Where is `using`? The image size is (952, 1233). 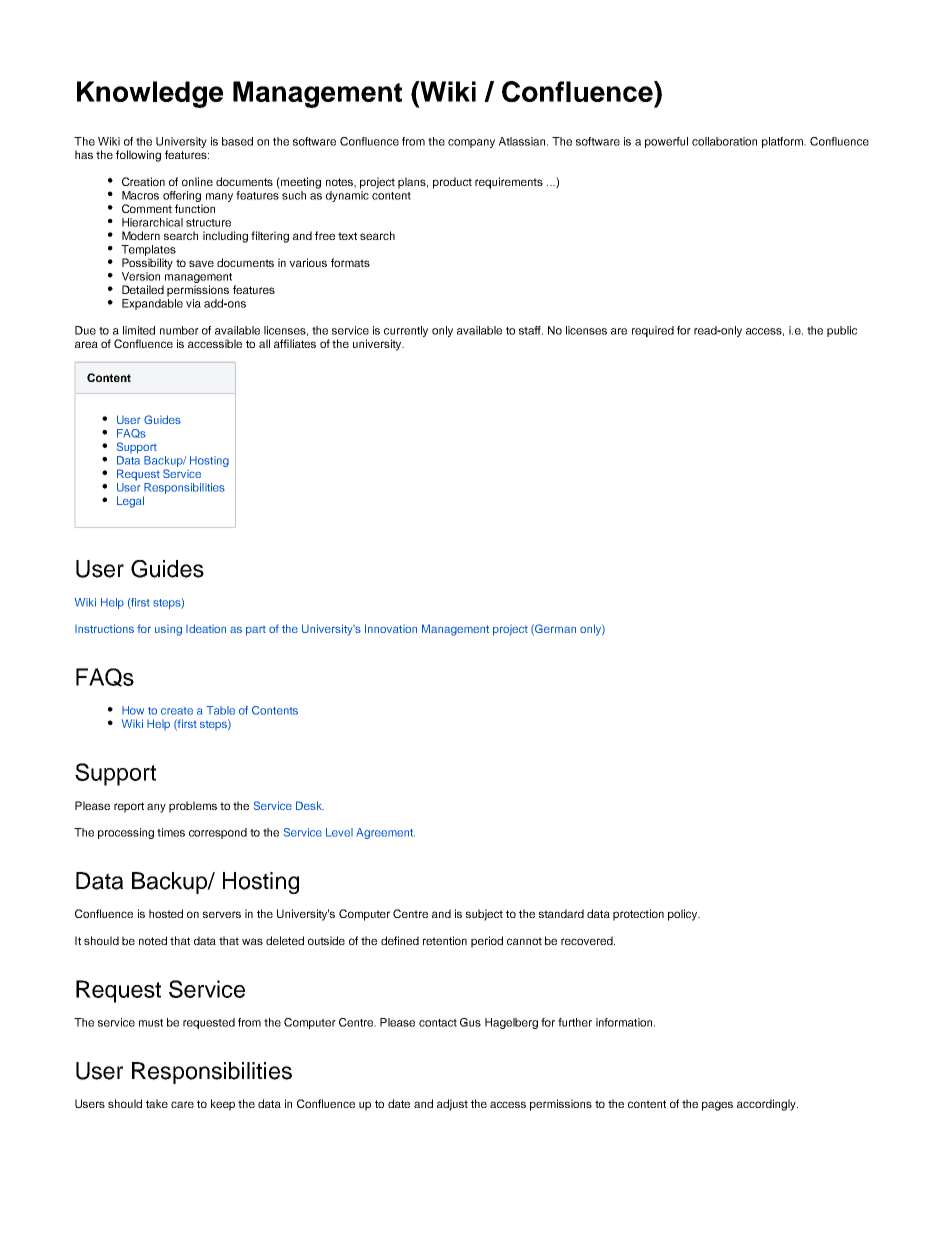 using is located at coordinates (168, 630).
